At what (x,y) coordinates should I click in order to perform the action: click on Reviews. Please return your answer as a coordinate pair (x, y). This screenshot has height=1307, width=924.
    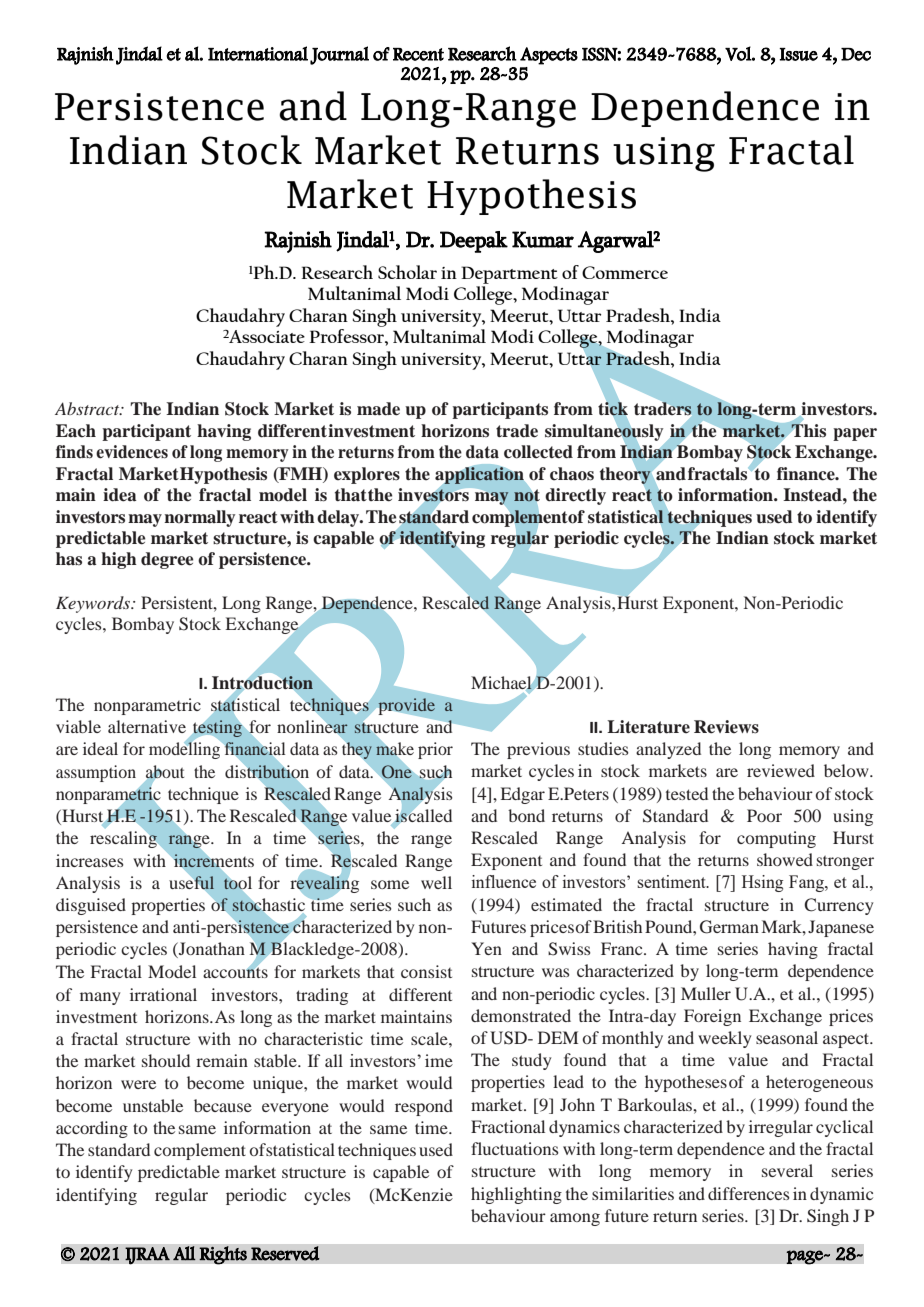
    Looking at the image, I should click on (726, 727).
